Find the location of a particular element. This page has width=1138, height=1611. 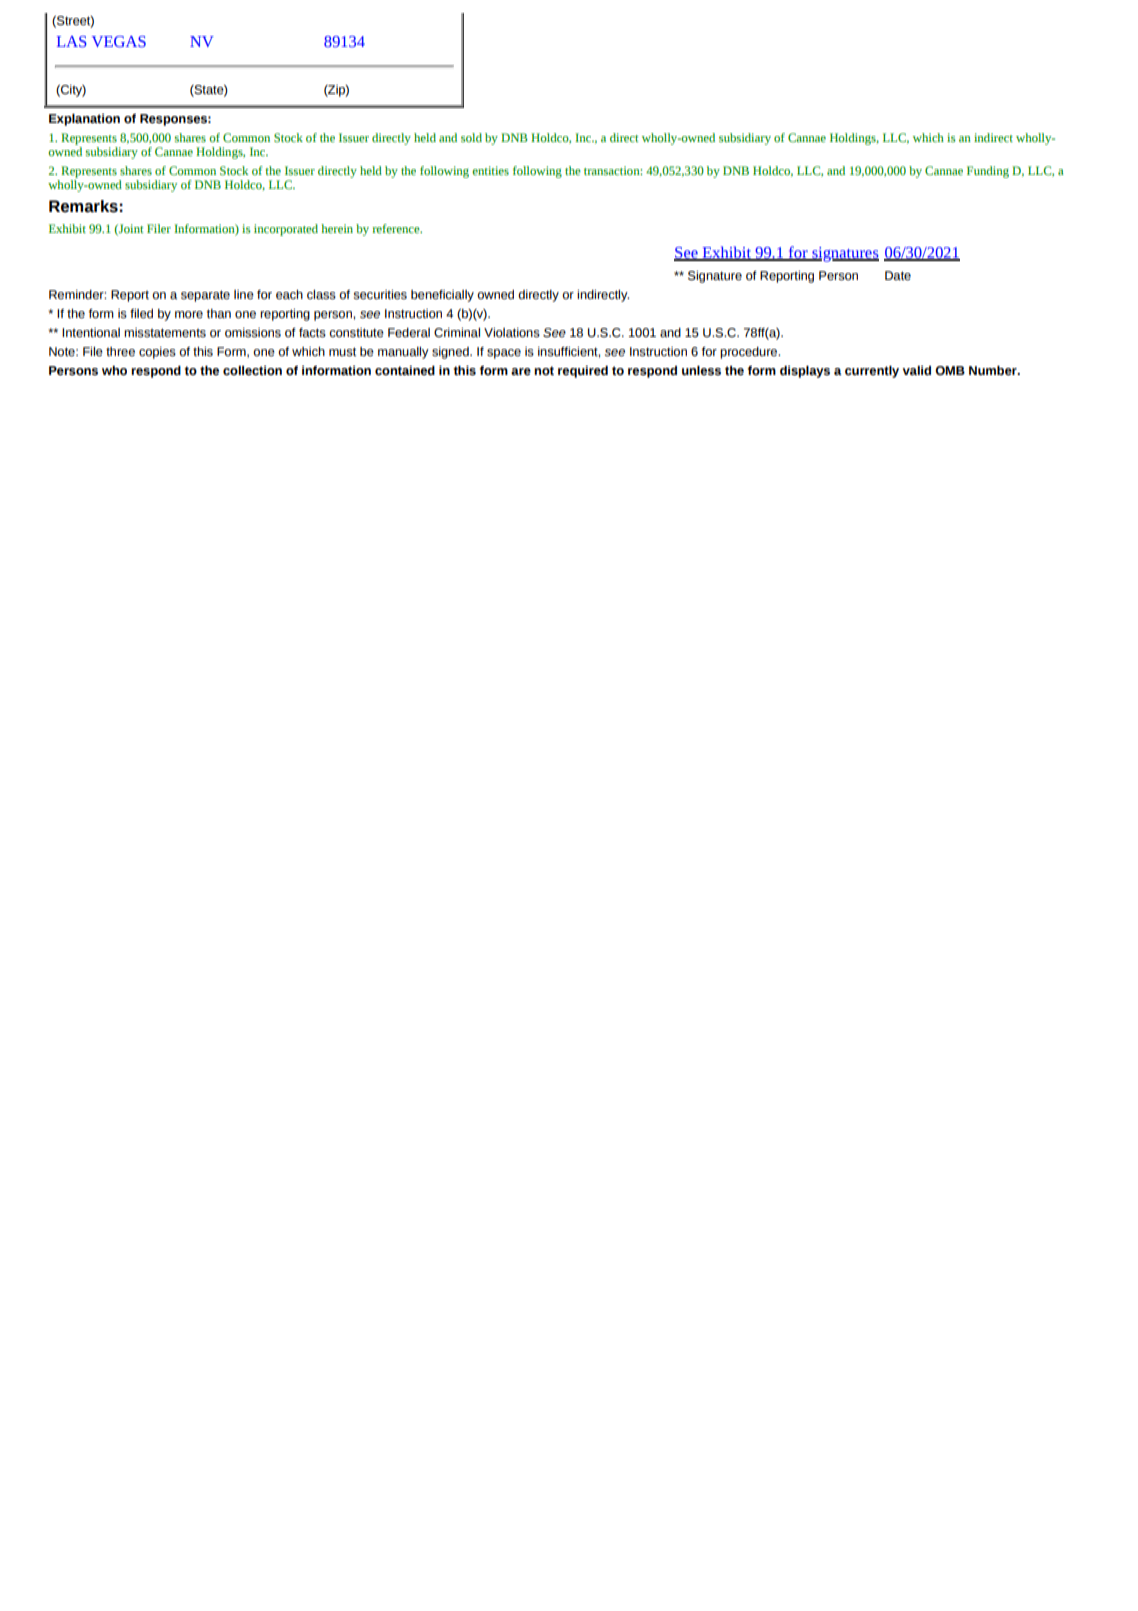

entities is located at coordinates (490, 170).
